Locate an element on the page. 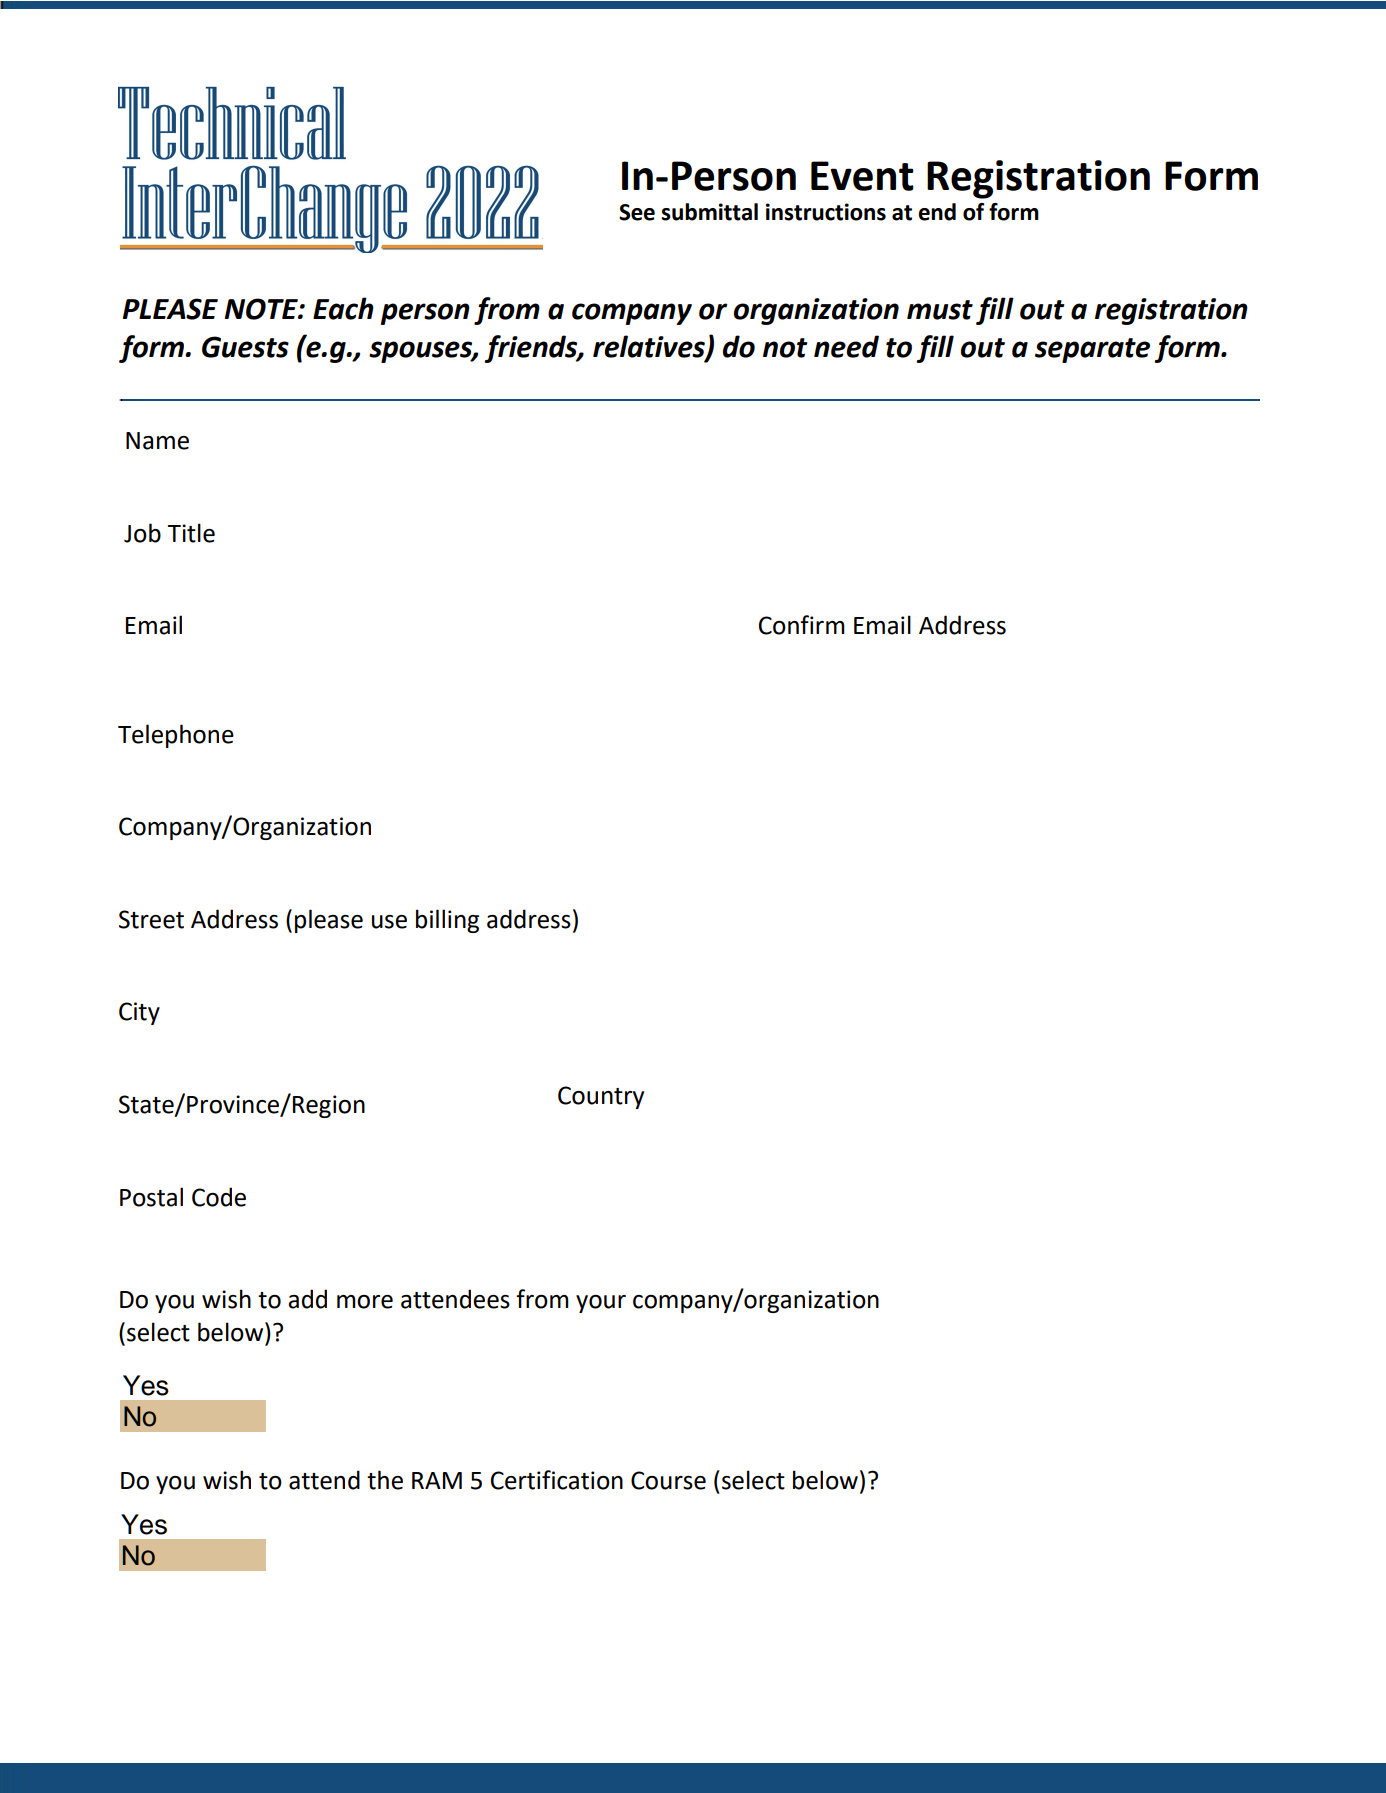 Image resolution: width=1386 pixels, height=1793 pixels. Title is located at coordinates (191, 533).
